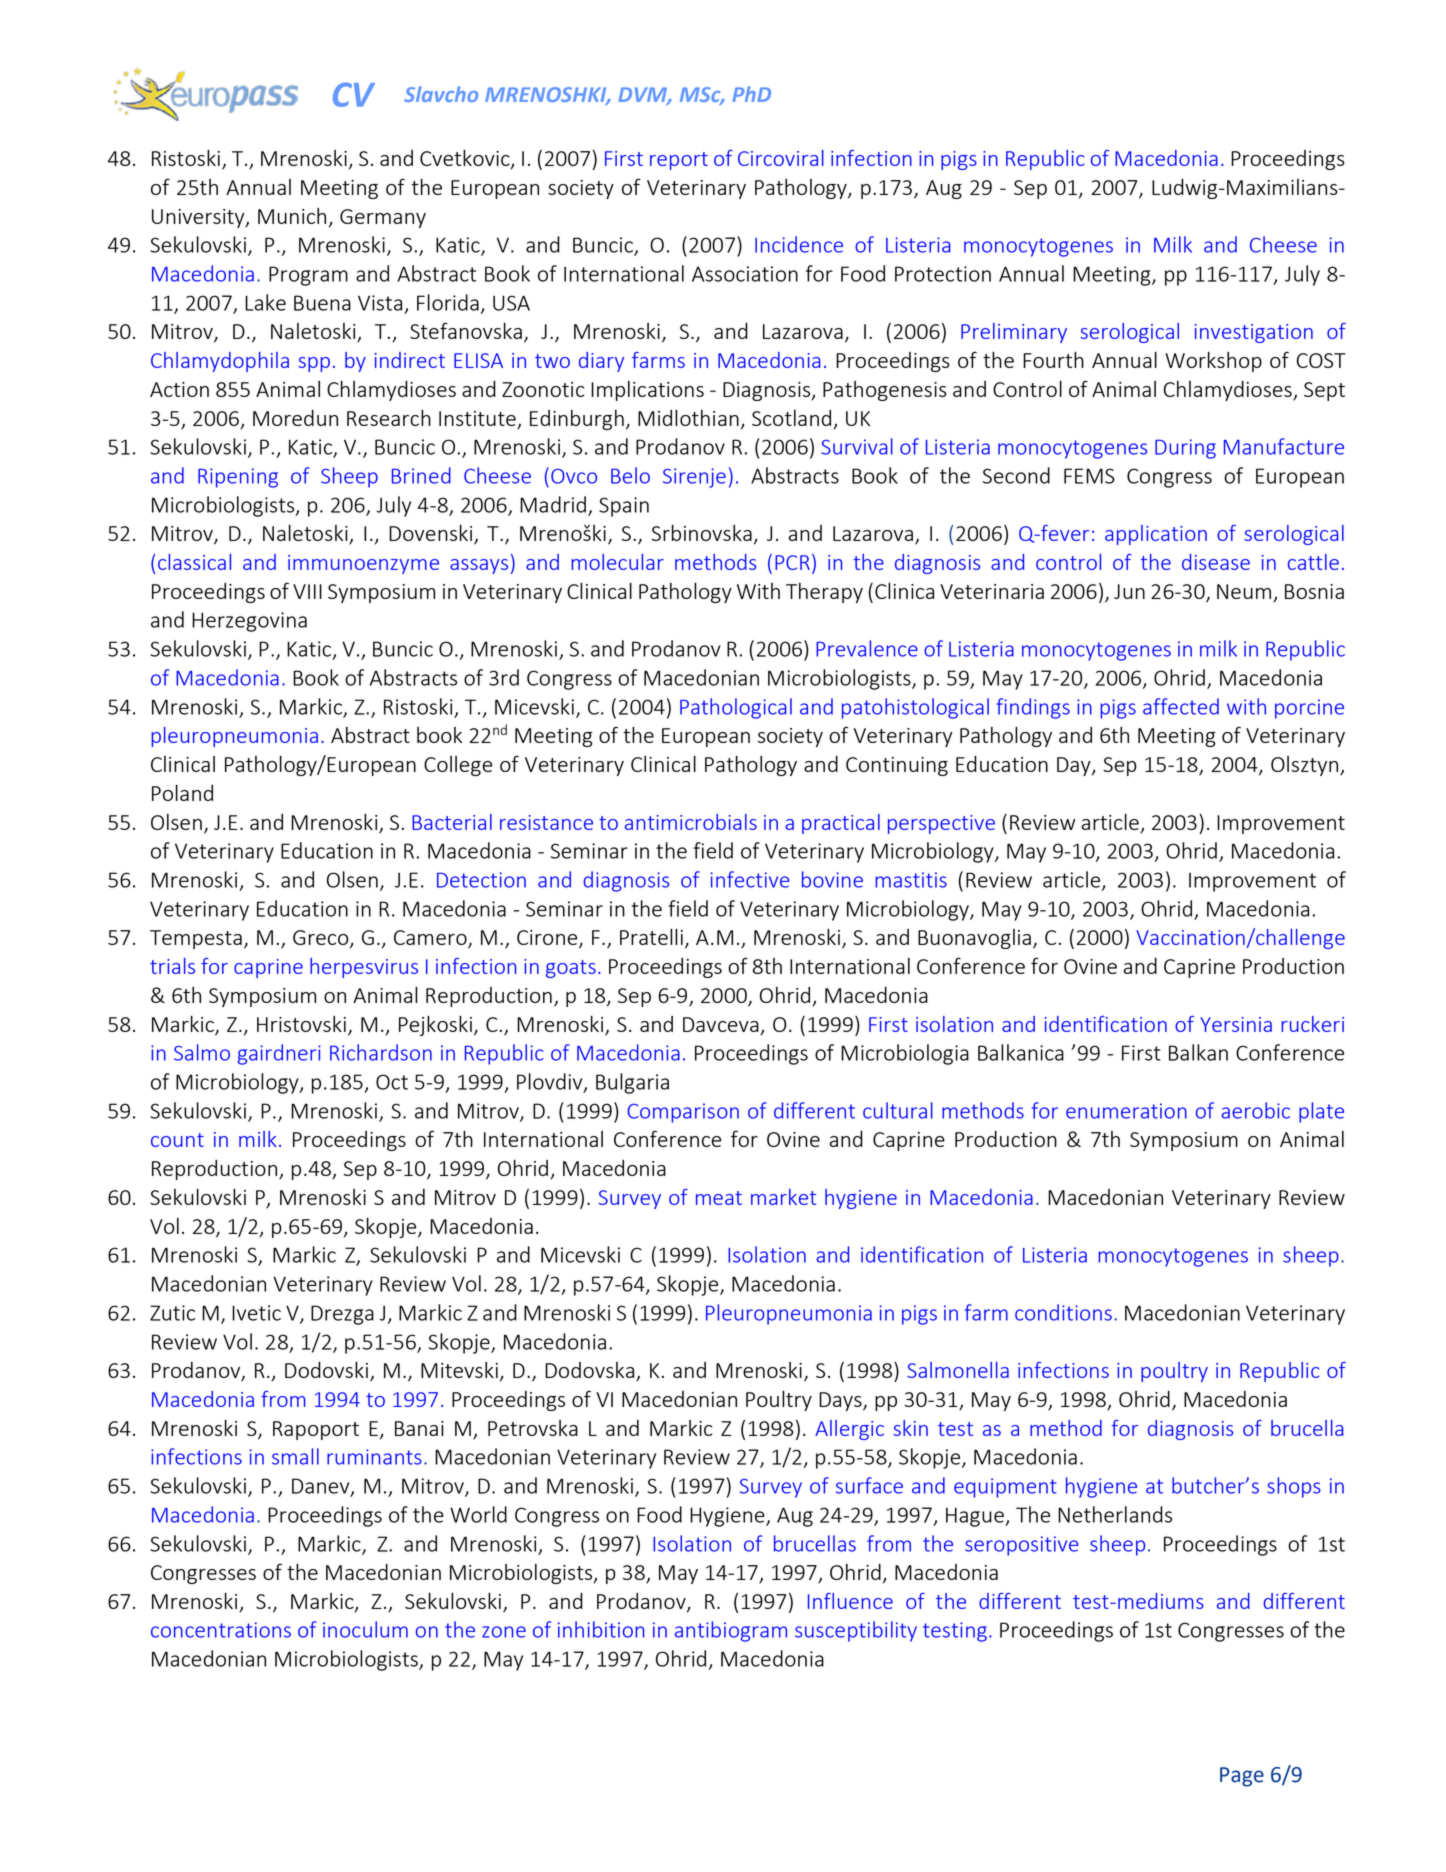  What do you see at coordinates (383, 218) in the page?
I see `Germany` at bounding box center [383, 218].
